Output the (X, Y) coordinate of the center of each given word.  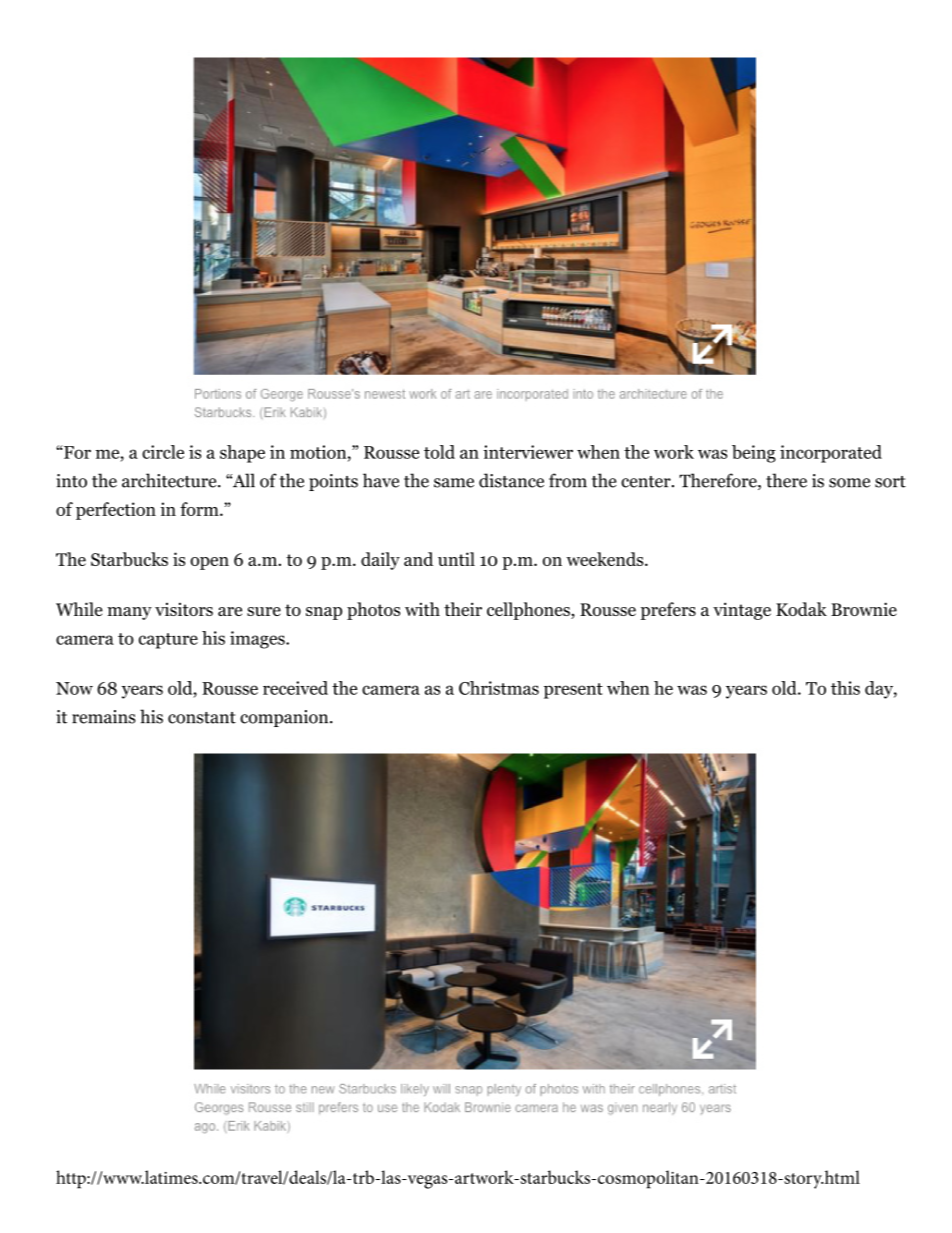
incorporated (831, 454)
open (209, 563)
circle (163, 452)
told (439, 452)
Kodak (801, 609)
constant (202, 718)
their (463, 609)
